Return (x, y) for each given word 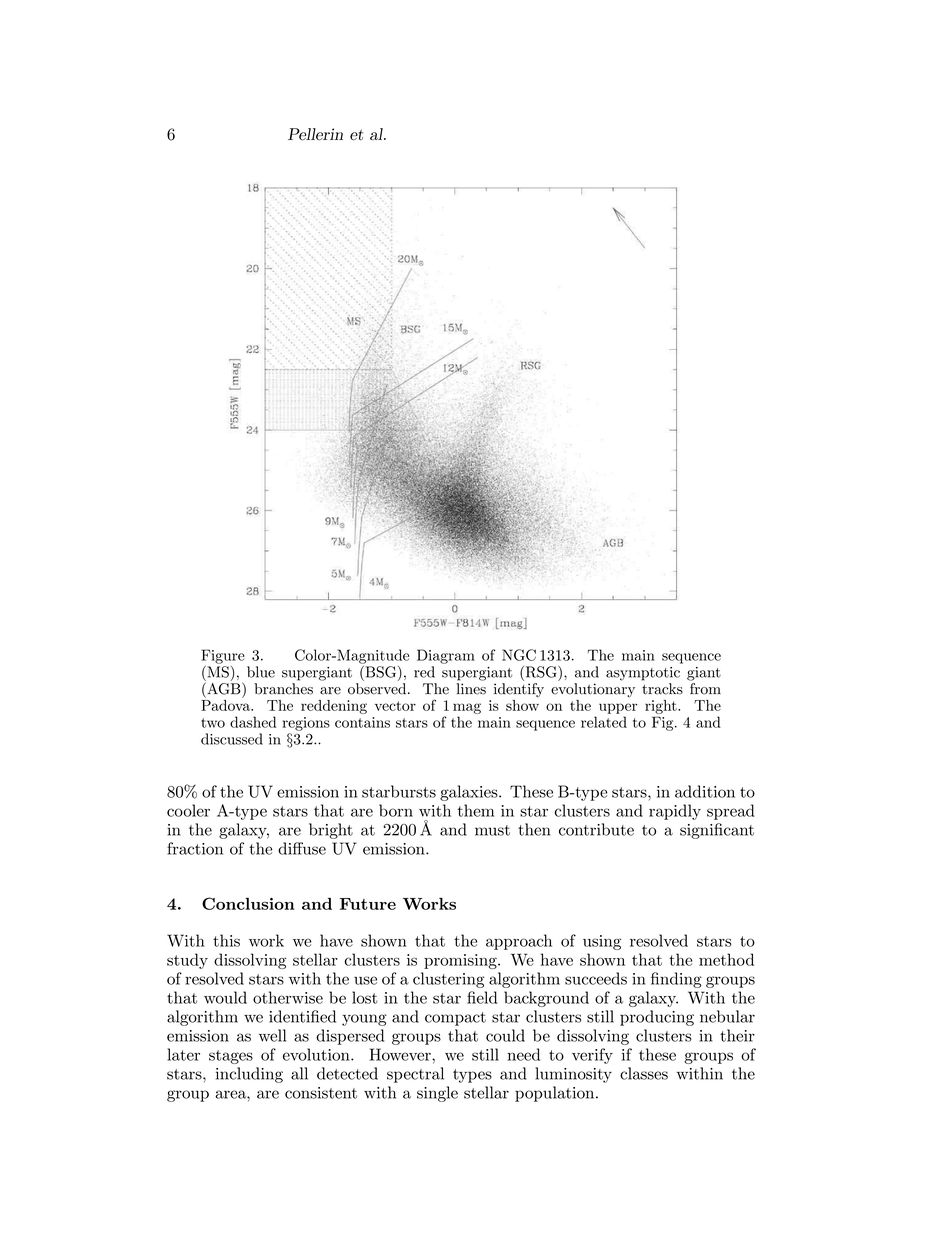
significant (717, 831)
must (492, 830)
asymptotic (643, 674)
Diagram (446, 656)
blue (261, 672)
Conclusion (248, 903)
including (249, 1075)
